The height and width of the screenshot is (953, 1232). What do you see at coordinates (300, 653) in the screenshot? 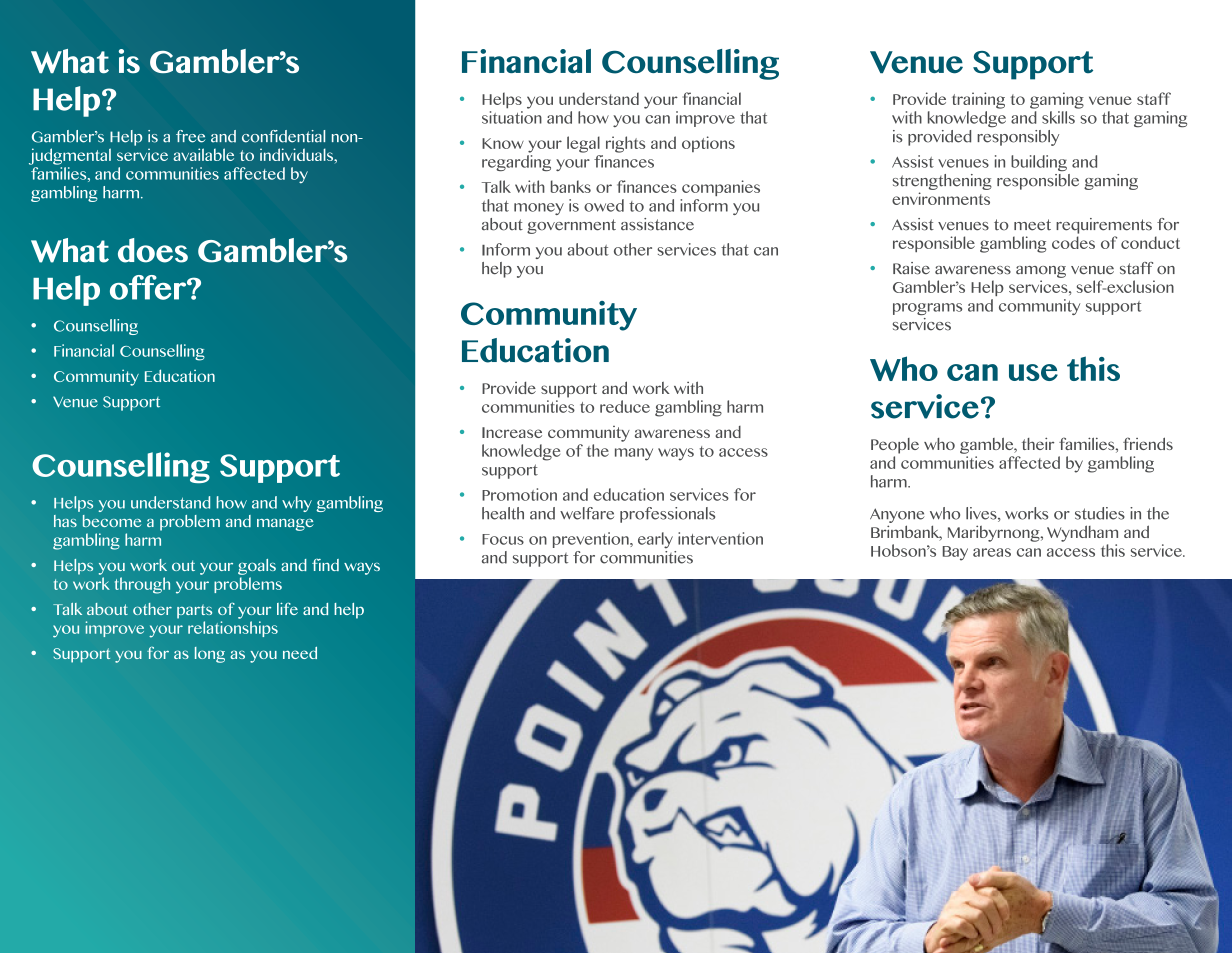
I see `need` at bounding box center [300, 653].
